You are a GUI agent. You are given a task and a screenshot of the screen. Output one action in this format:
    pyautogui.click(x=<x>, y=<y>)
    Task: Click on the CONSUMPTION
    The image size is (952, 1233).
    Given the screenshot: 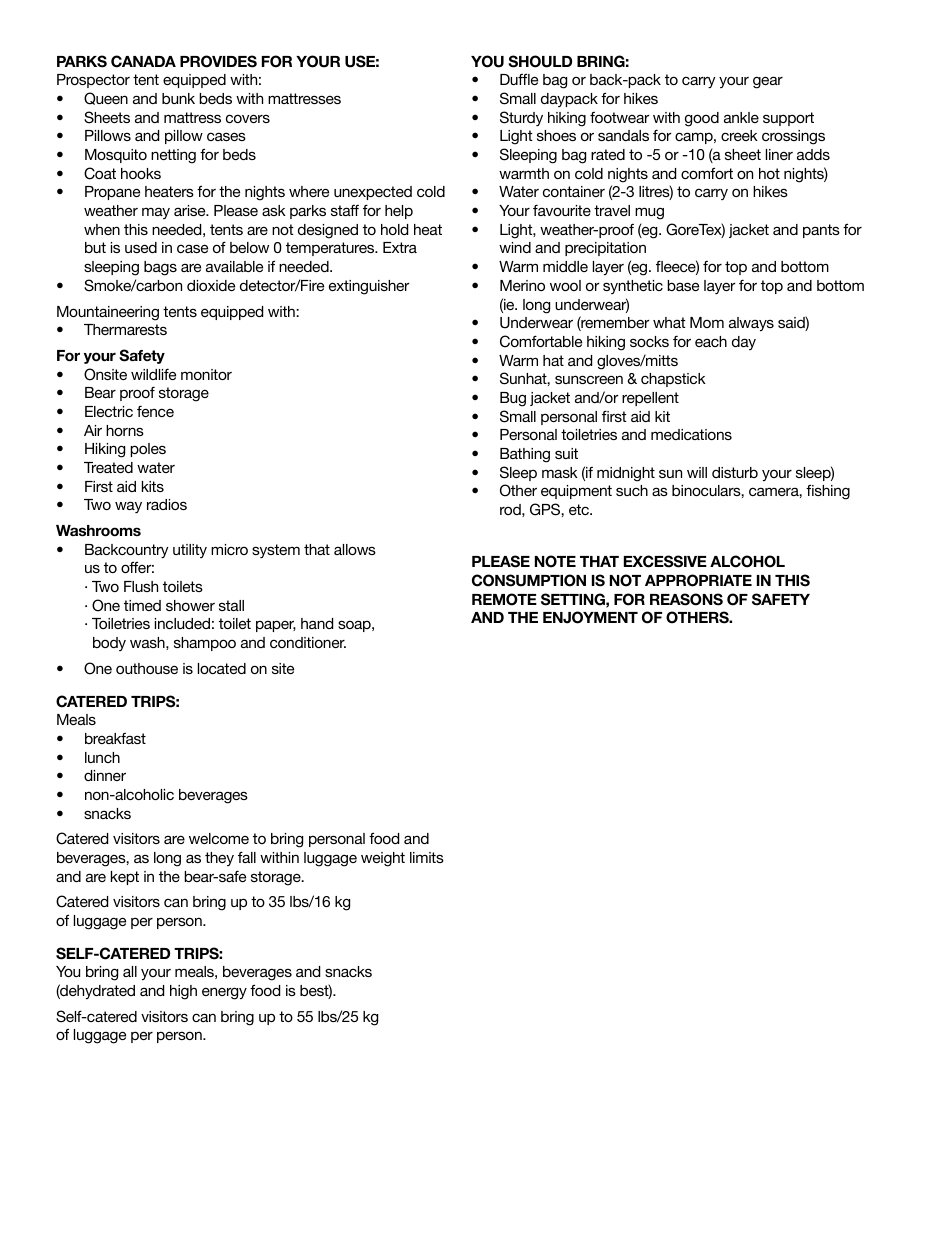 What is the action you would take?
    pyautogui.click(x=529, y=580)
